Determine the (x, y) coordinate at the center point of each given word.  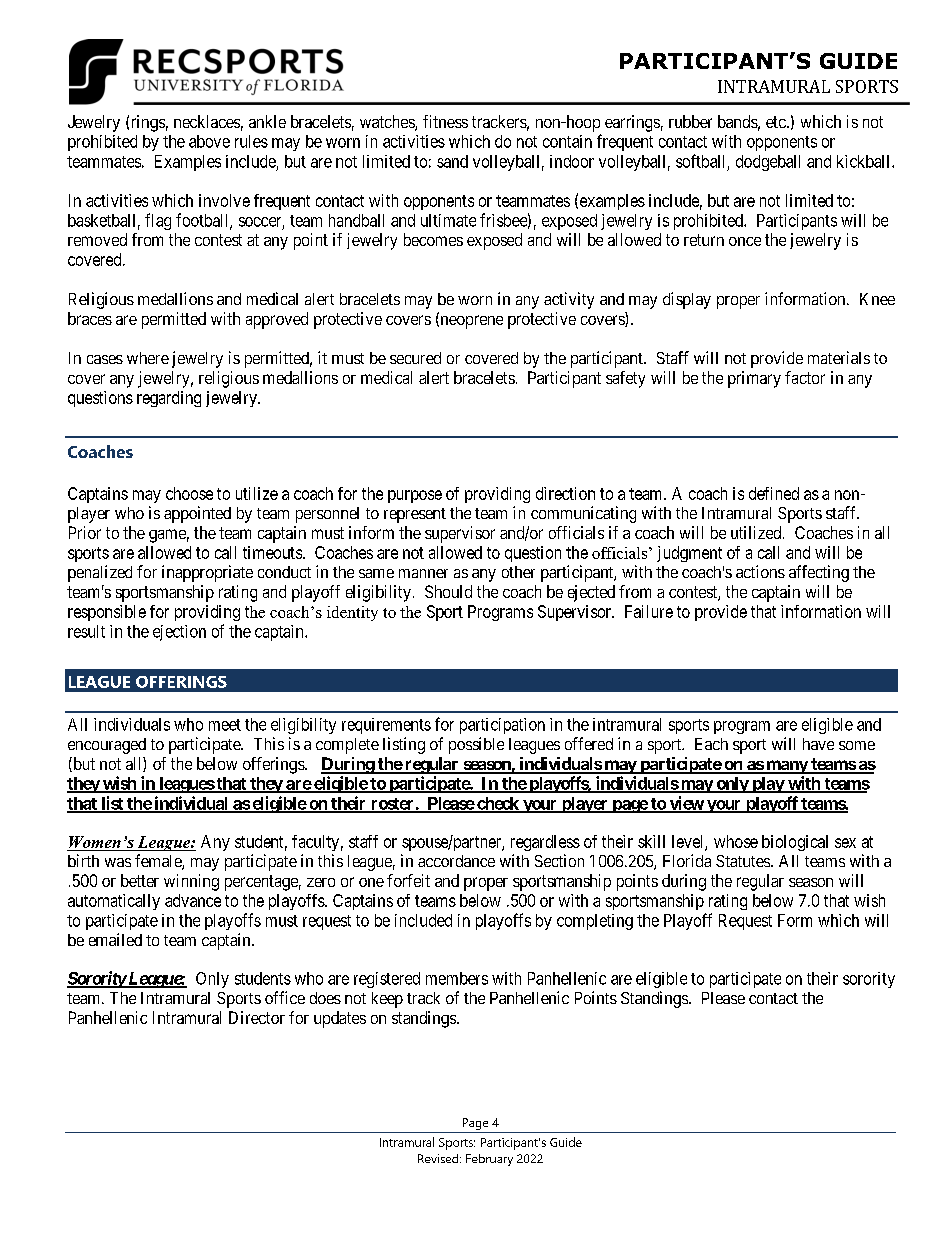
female (159, 862)
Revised (439, 1158)
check (498, 804)
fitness (445, 121)
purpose (415, 496)
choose (189, 493)
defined (774, 493)
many (786, 767)
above (209, 141)
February (489, 1160)
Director (257, 1017)
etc (776, 122)
